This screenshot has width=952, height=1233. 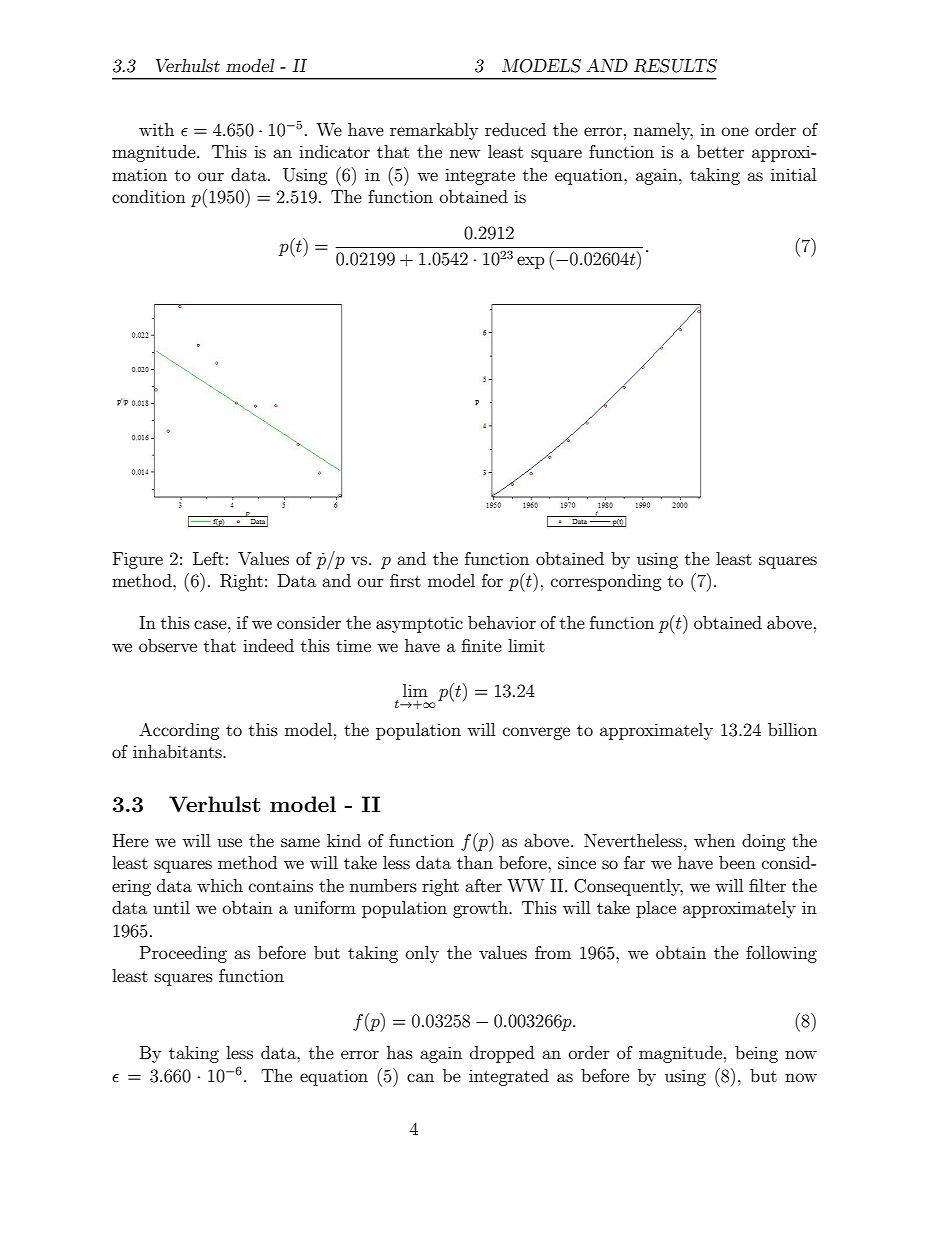 What do you see at coordinates (714, 840) in the screenshot?
I see `when` at bounding box center [714, 840].
